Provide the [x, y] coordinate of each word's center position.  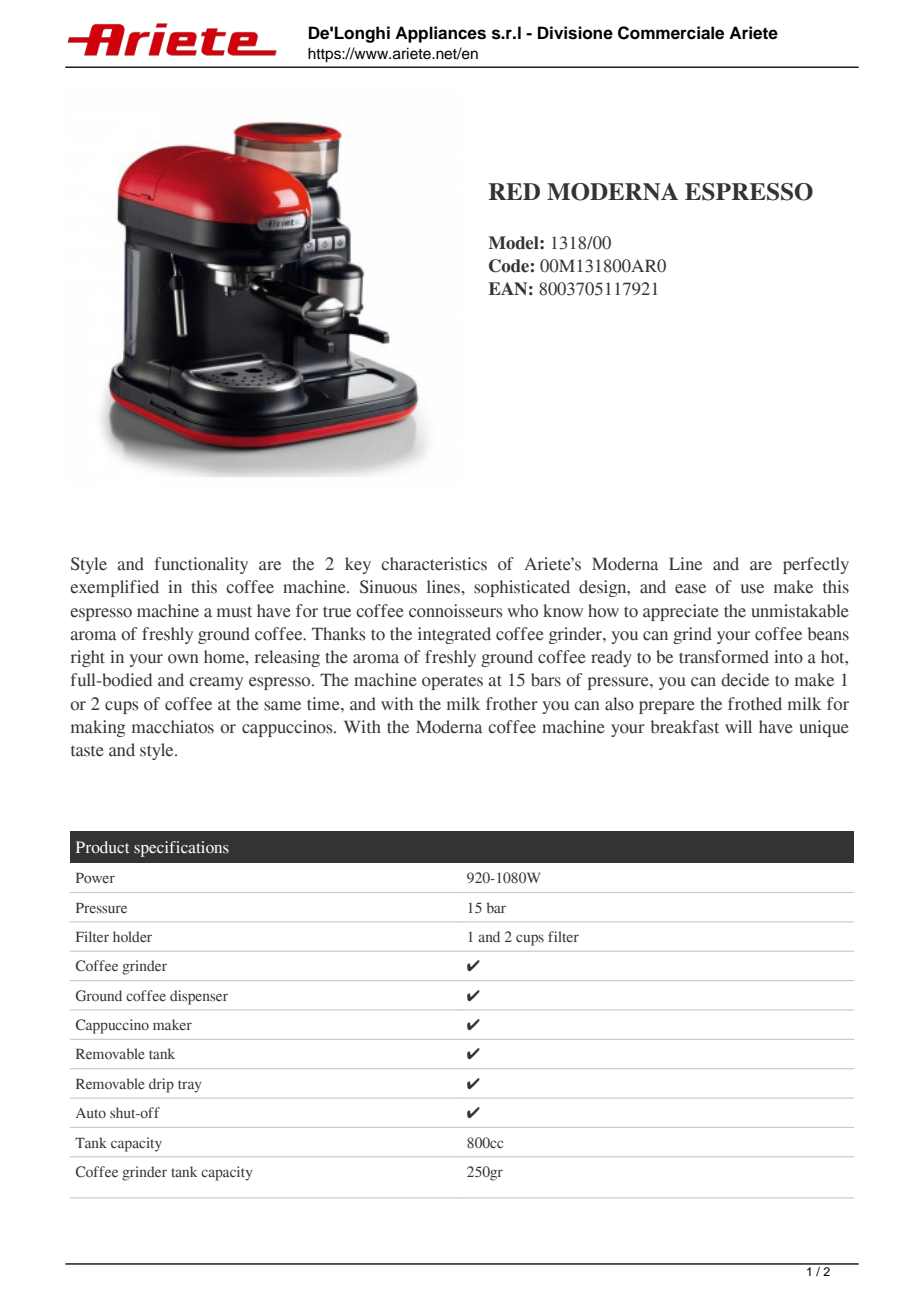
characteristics [434, 564]
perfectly [816, 565]
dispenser [199, 997]
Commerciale [671, 33]
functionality [201, 565]
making [98, 728]
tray [190, 1086]
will [738, 726]
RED [514, 191]
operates [452, 682]
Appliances [440, 34]
